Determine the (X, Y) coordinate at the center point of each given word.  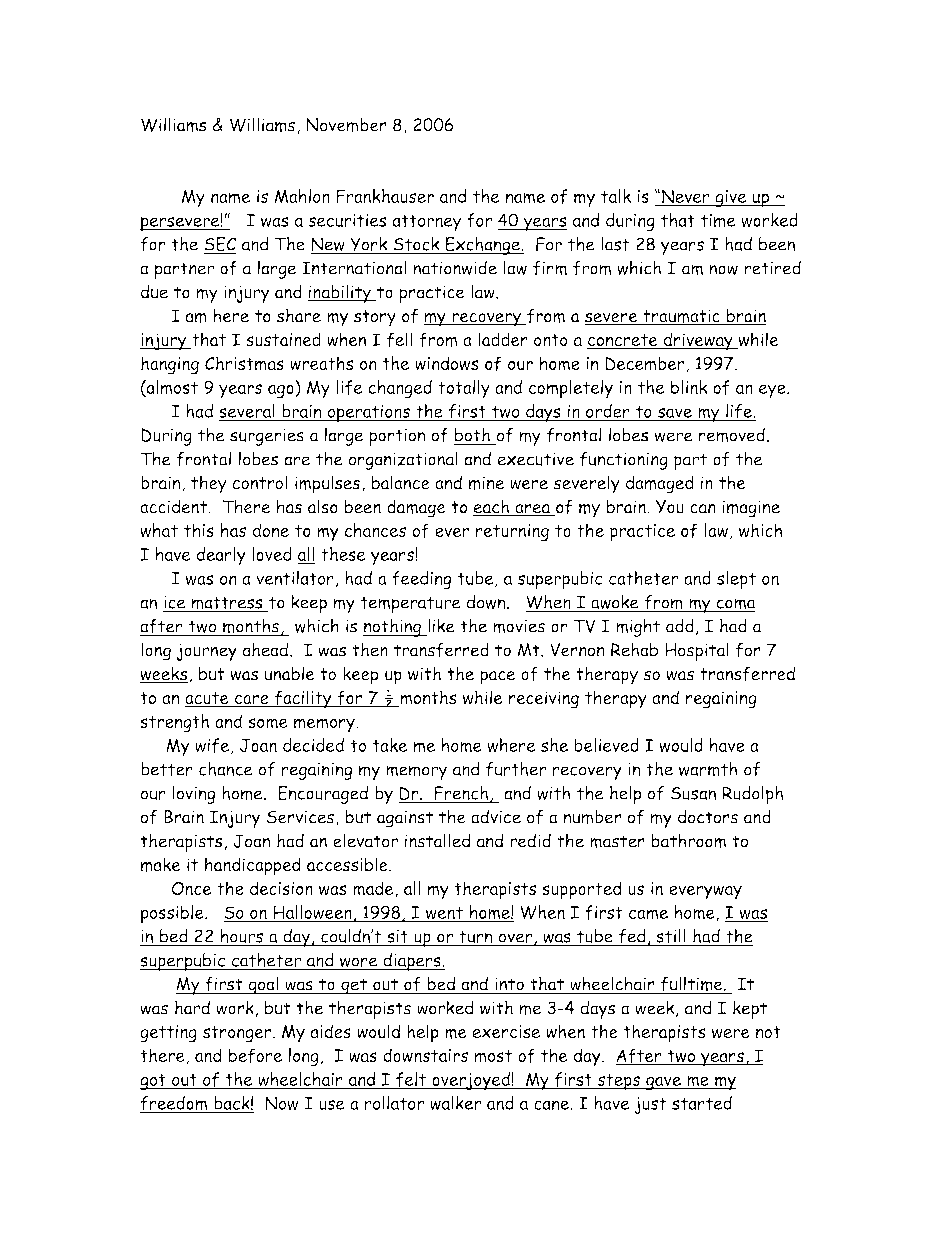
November (346, 125)
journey (206, 652)
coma (735, 605)
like (440, 626)
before (255, 1055)
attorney (426, 222)
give (731, 198)
